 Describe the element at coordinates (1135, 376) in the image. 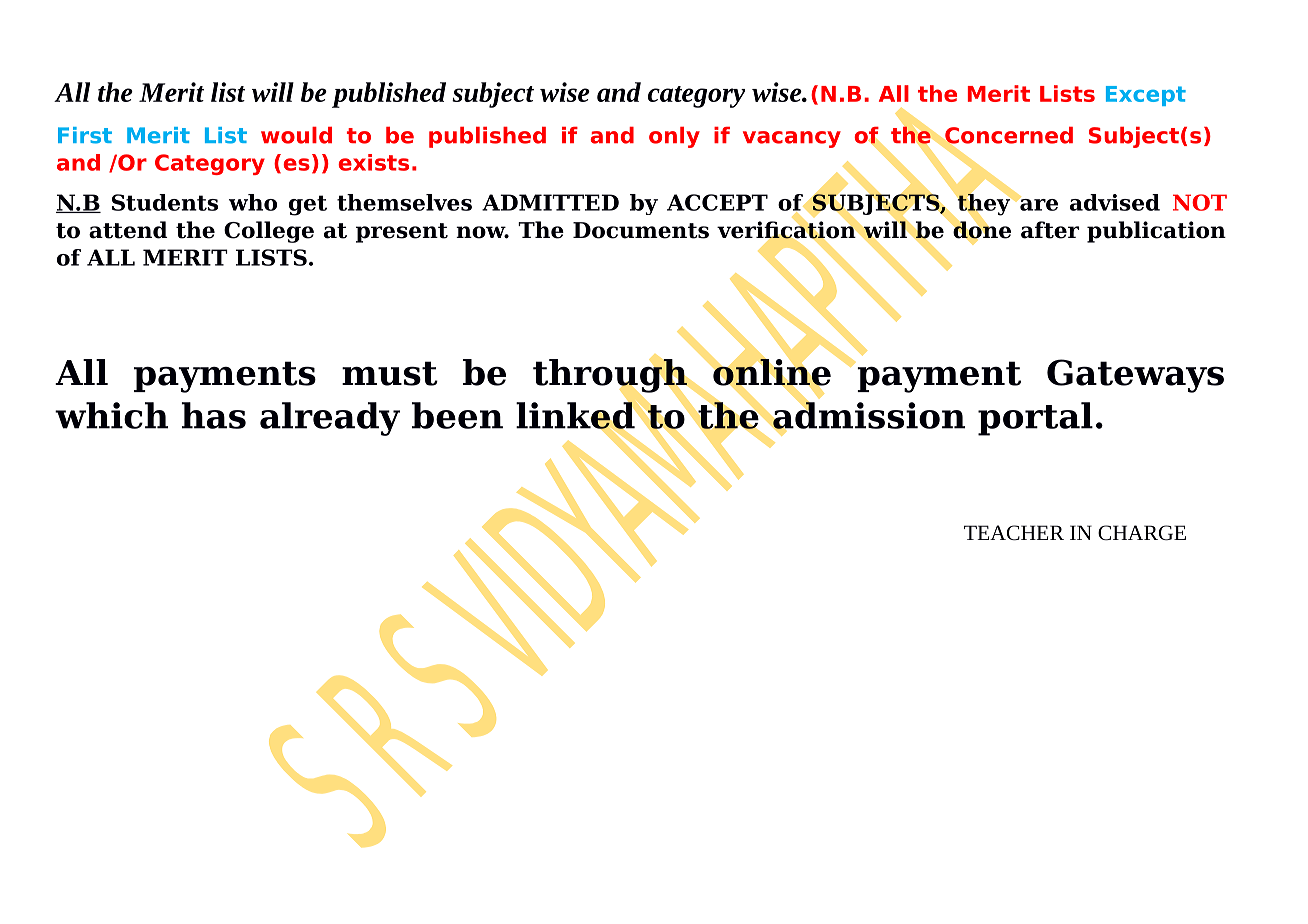

I see `Gateways` at that location.
